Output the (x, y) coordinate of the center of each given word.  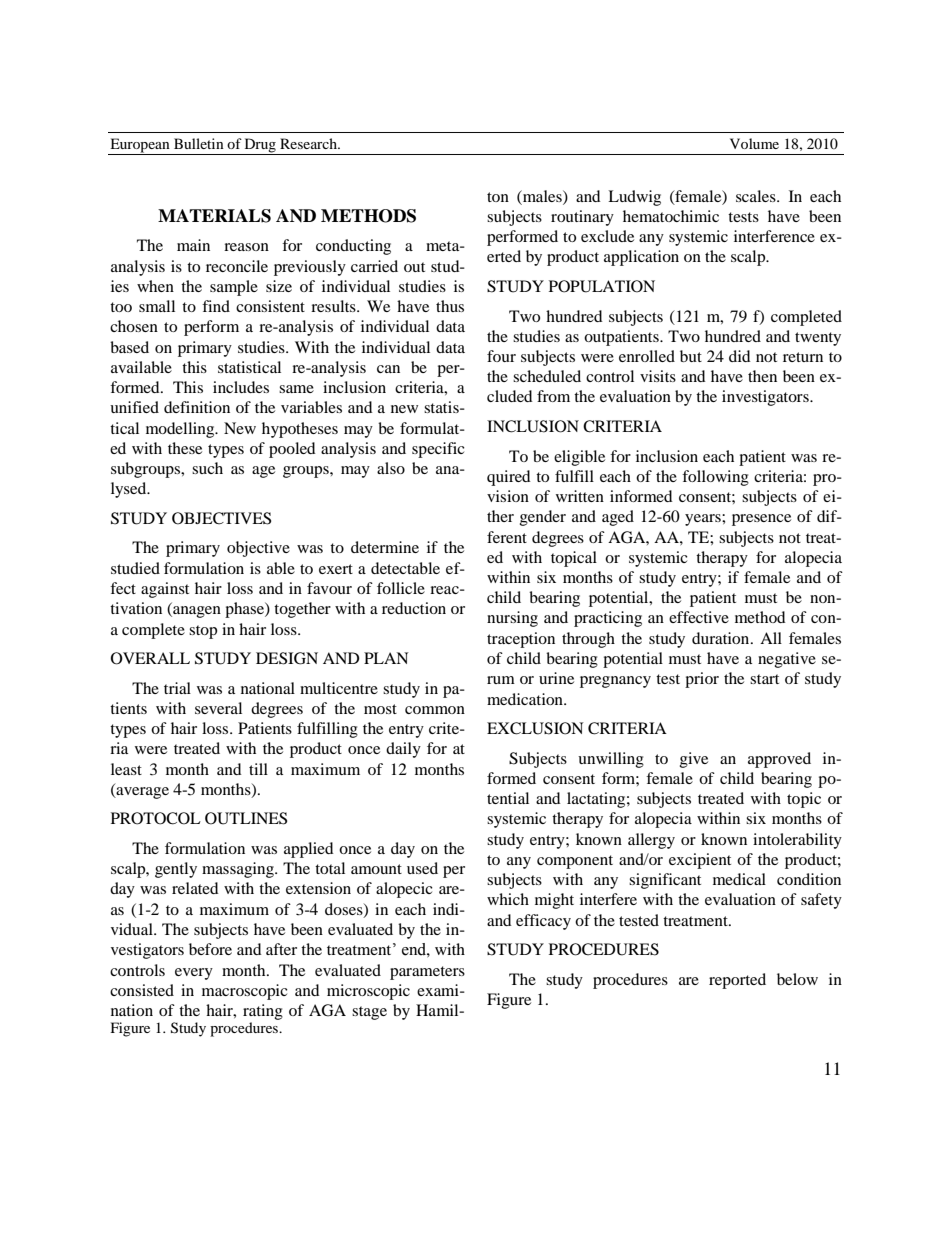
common (435, 710)
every (194, 974)
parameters (427, 973)
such (207, 468)
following (715, 478)
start (764, 679)
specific (438, 450)
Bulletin (199, 143)
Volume (754, 143)
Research (309, 143)
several (218, 708)
